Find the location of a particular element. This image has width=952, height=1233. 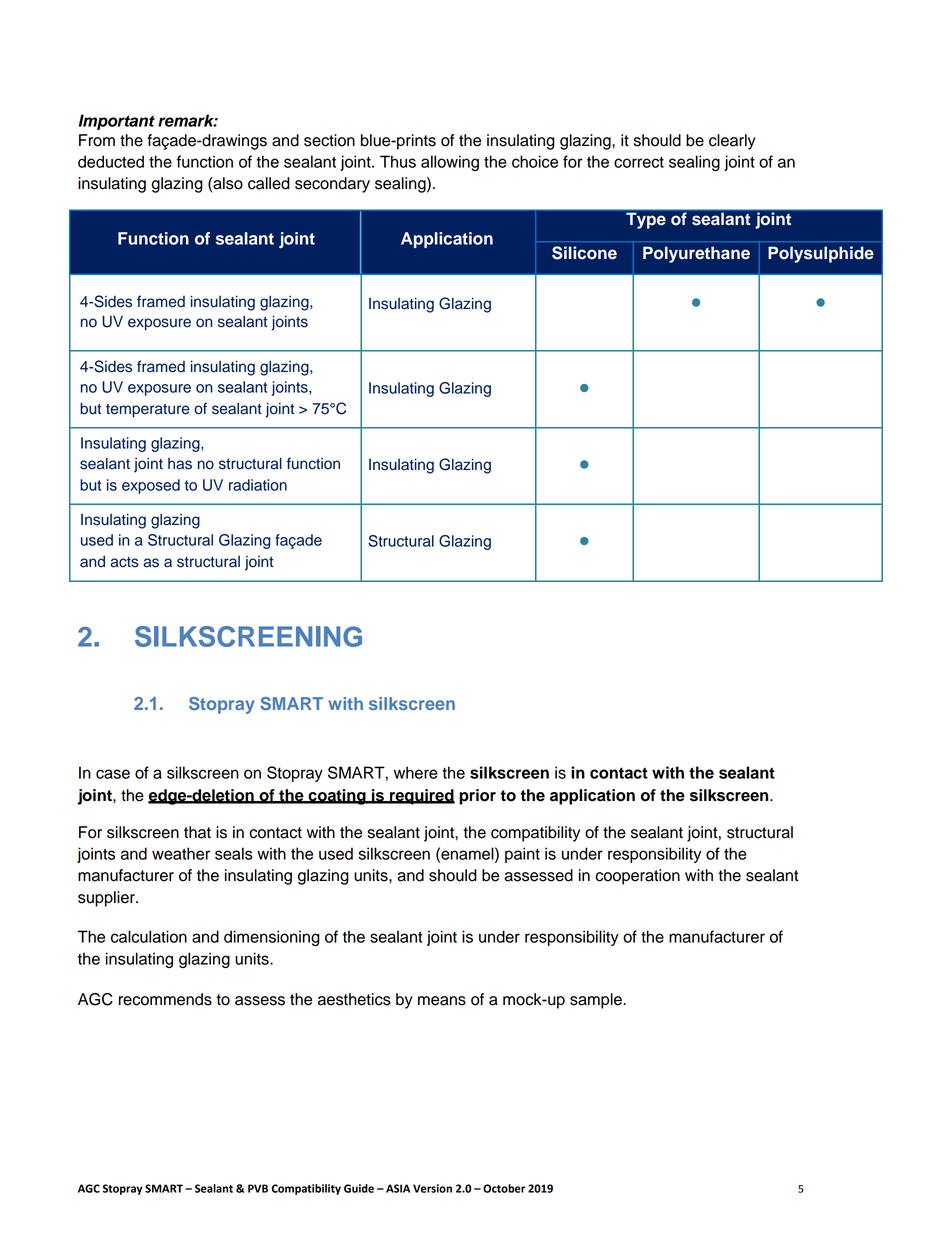

correct is located at coordinates (639, 162).
